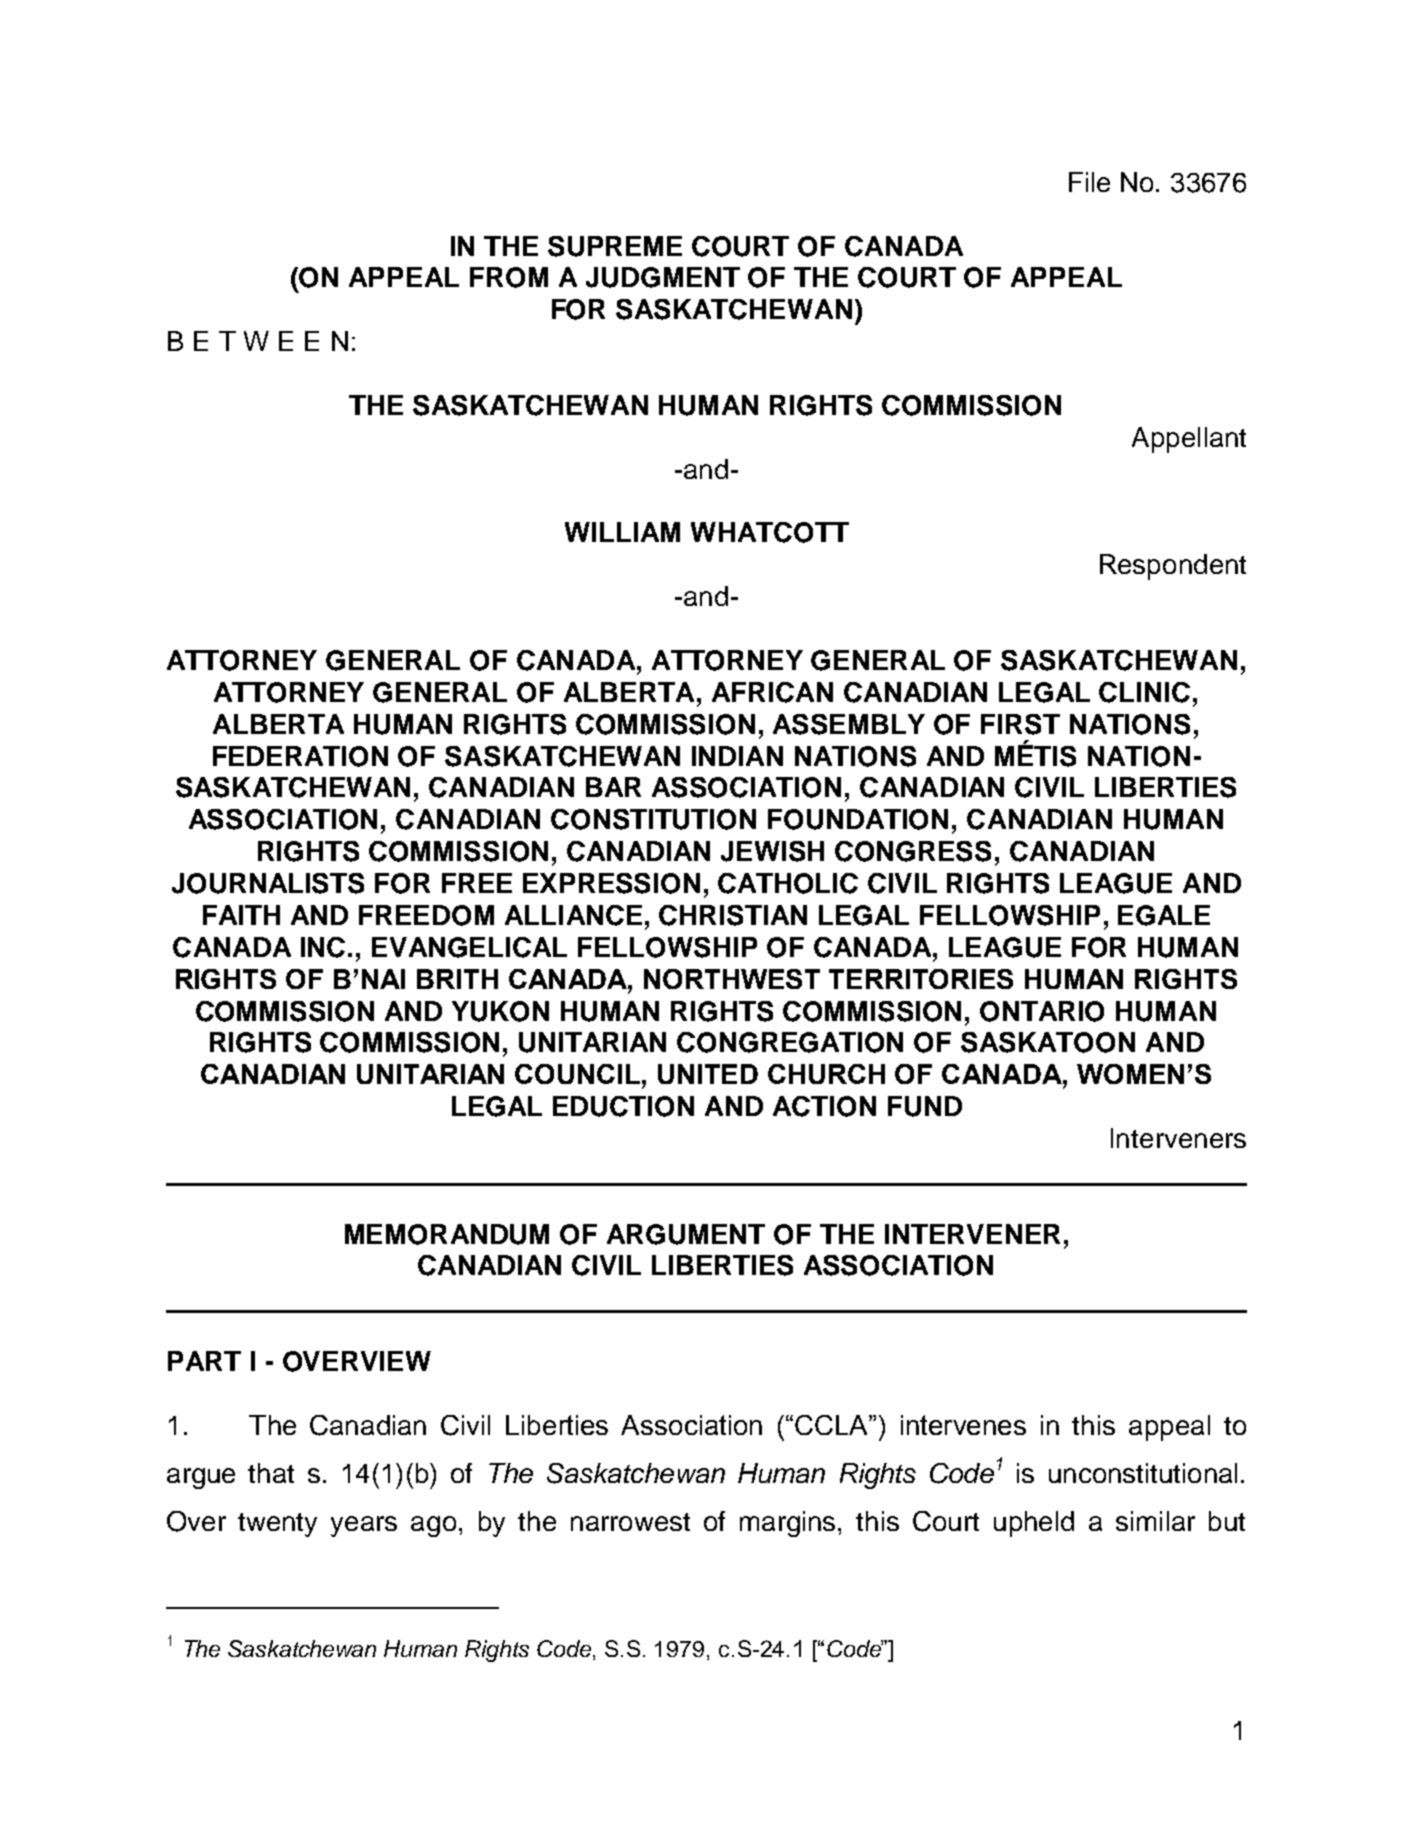 The width and height of the page is (1413, 1829). What do you see at coordinates (268, 883) in the page?
I see `JOURNALISTS` at bounding box center [268, 883].
